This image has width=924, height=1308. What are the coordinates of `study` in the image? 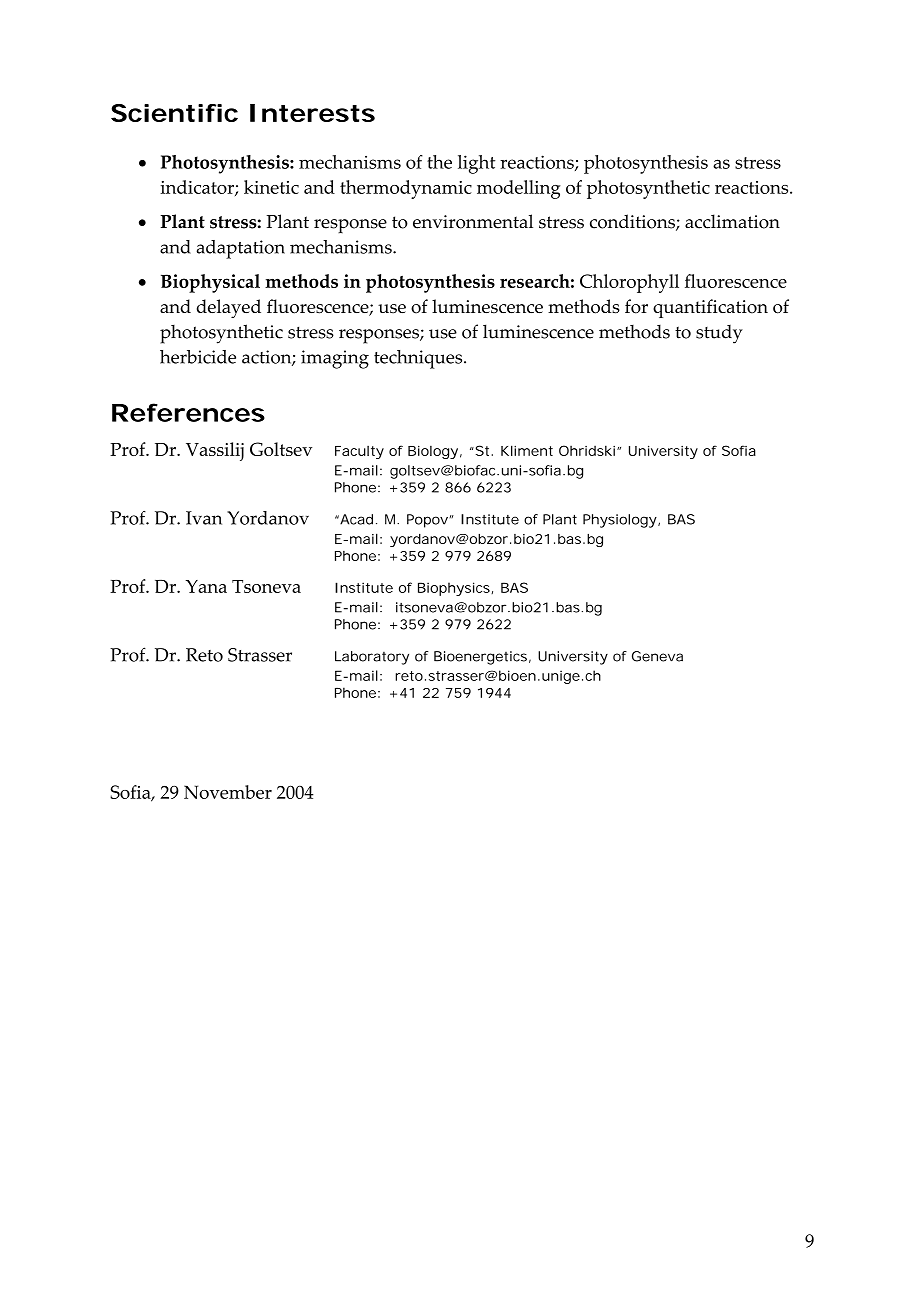 It's located at (719, 334).
